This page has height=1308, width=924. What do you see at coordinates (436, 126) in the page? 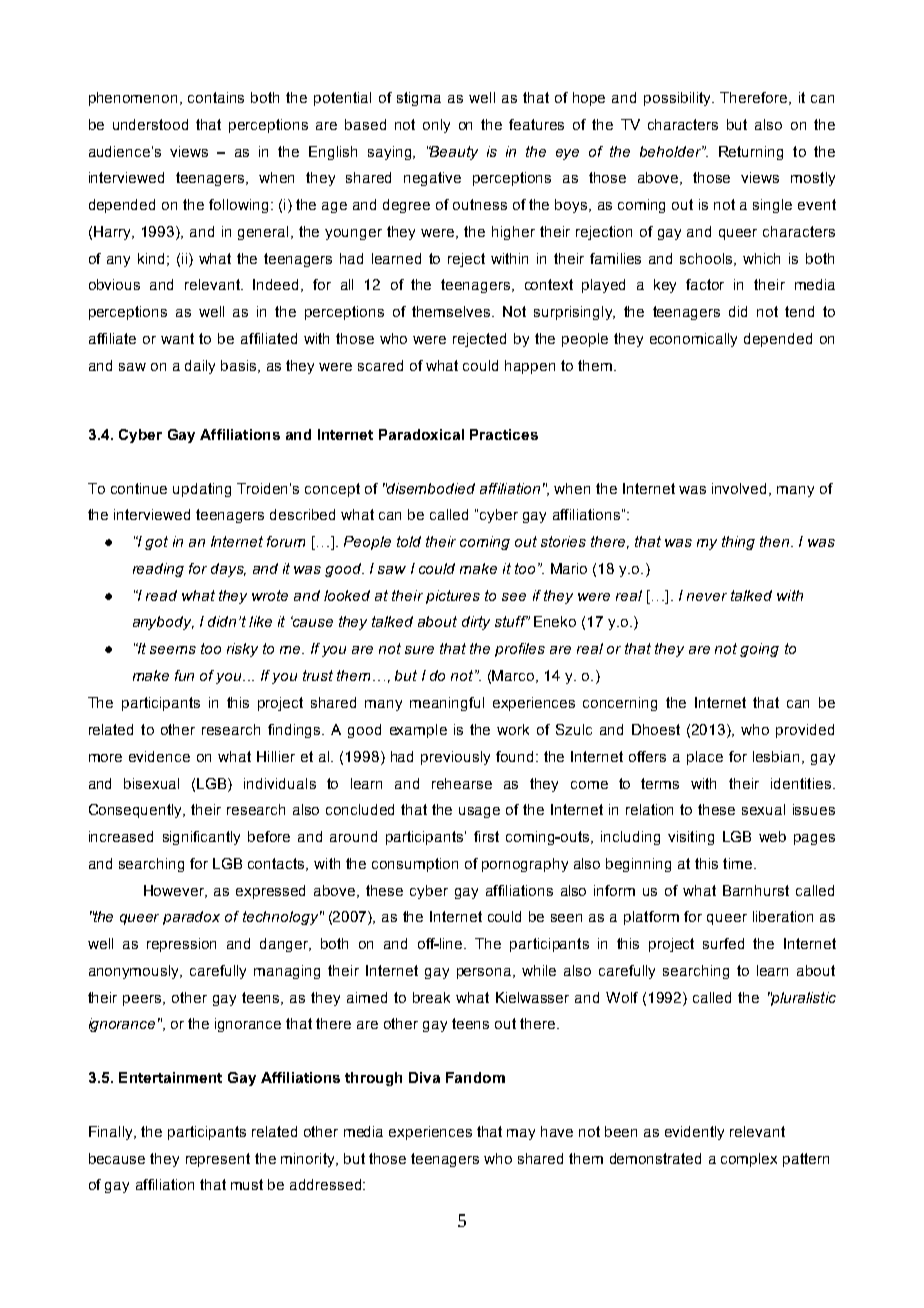
I see `only` at bounding box center [436, 126].
